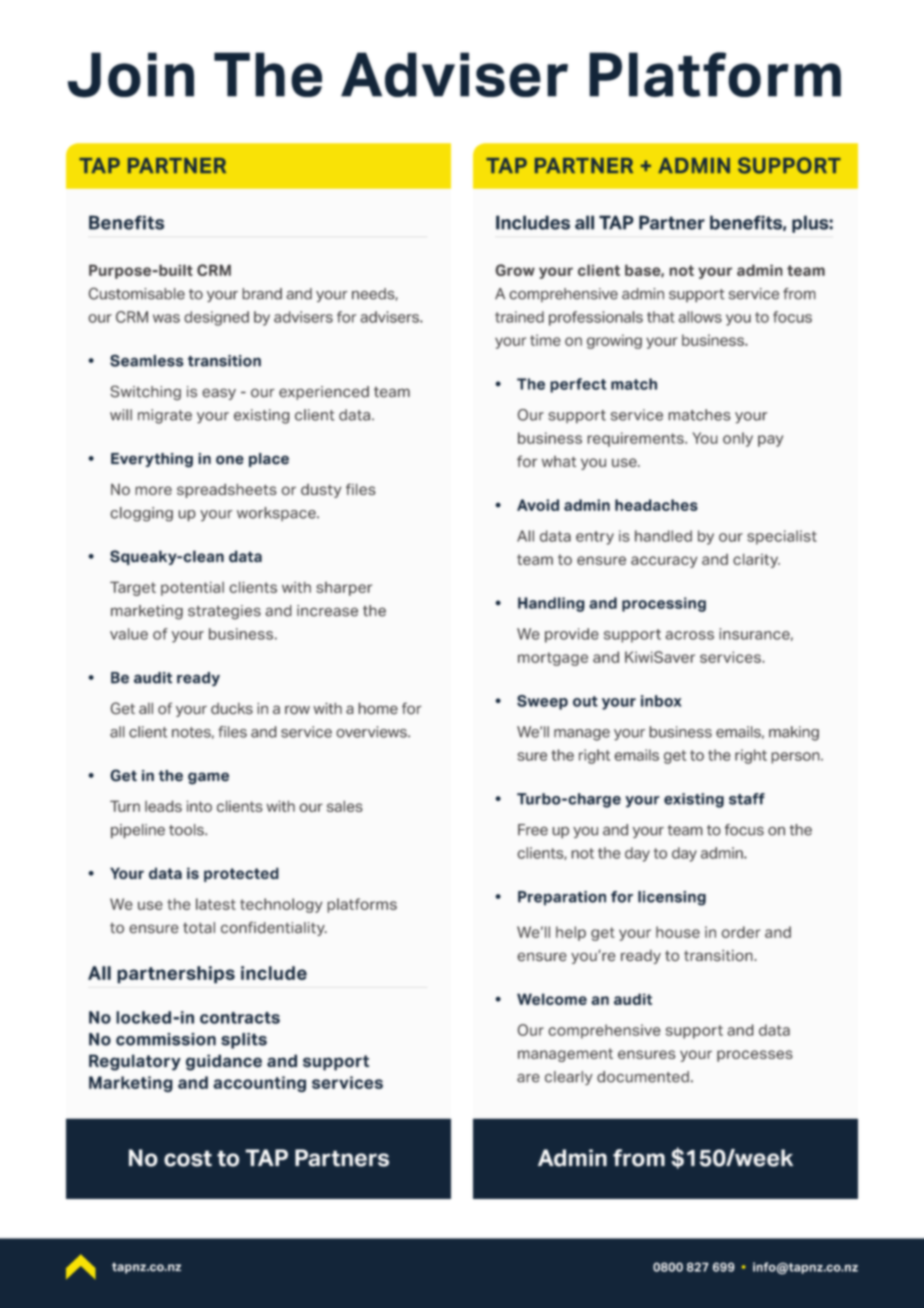  Describe the element at coordinates (519, 317) in the screenshot. I see `trained` at that location.
